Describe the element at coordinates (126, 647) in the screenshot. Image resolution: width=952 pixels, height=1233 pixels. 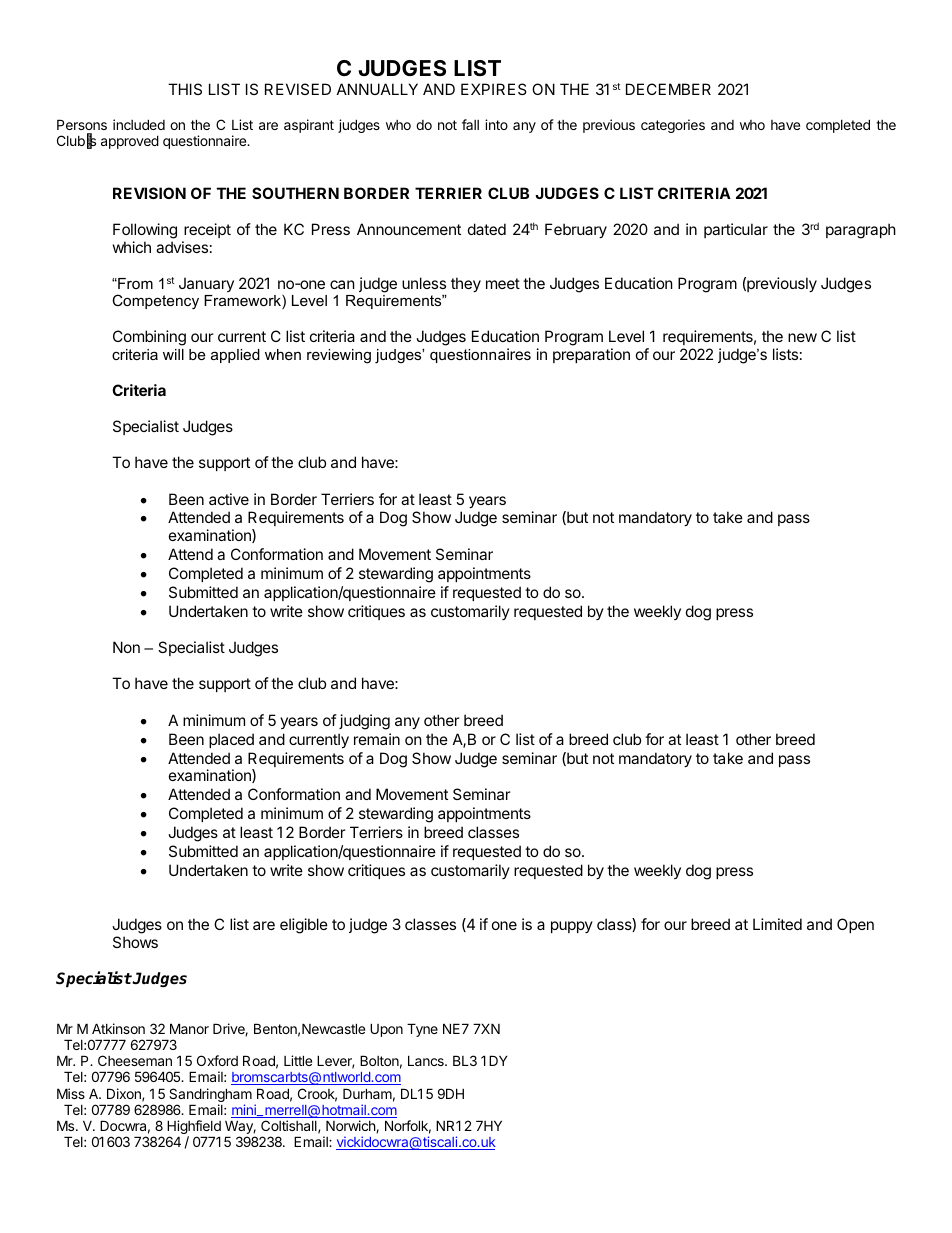
I see `Non` at that location.
